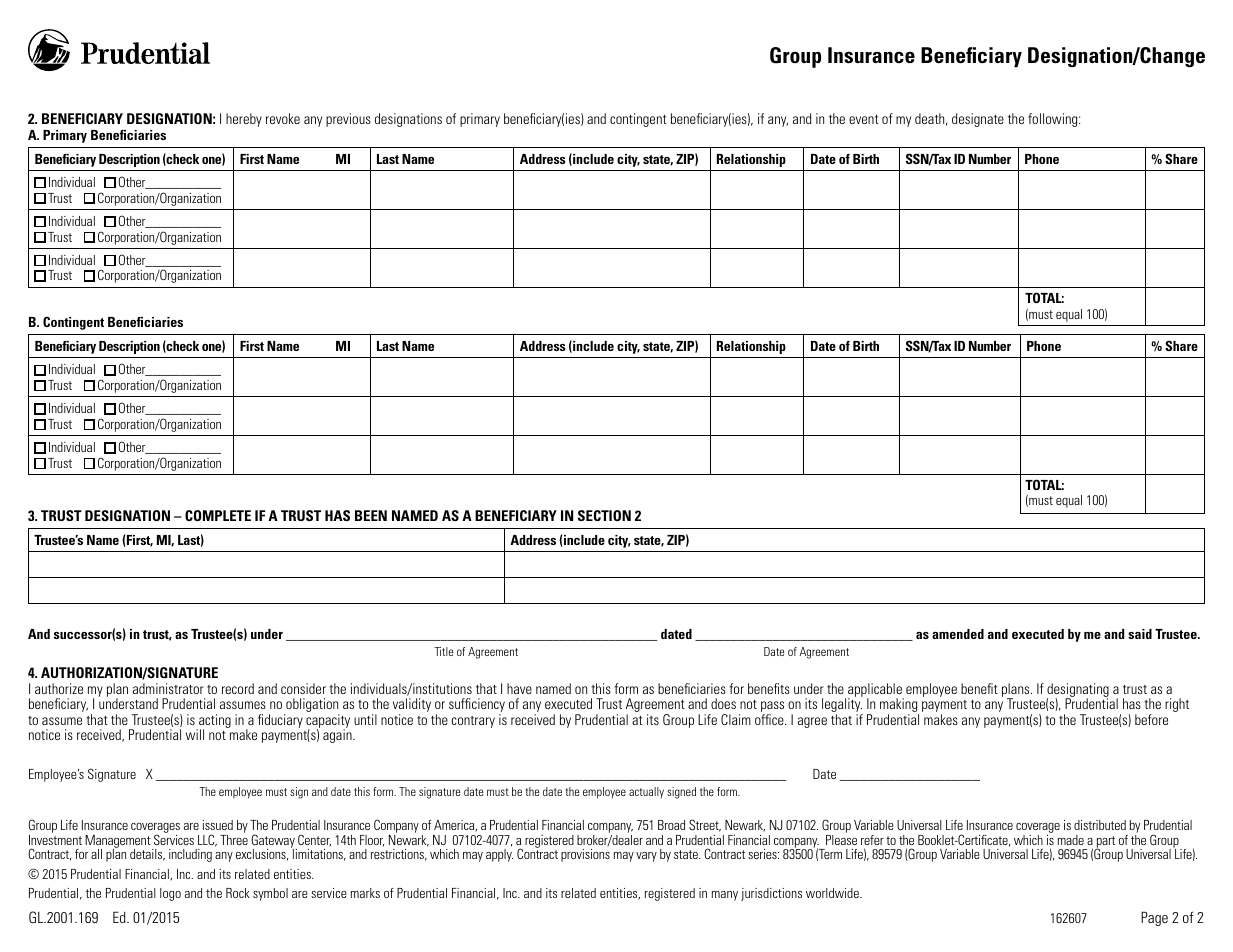 The image size is (1233, 952). What do you see at coordinates (604, 515) in the screenshot?
I see `SECTION` at bounding box center [604, 515].
